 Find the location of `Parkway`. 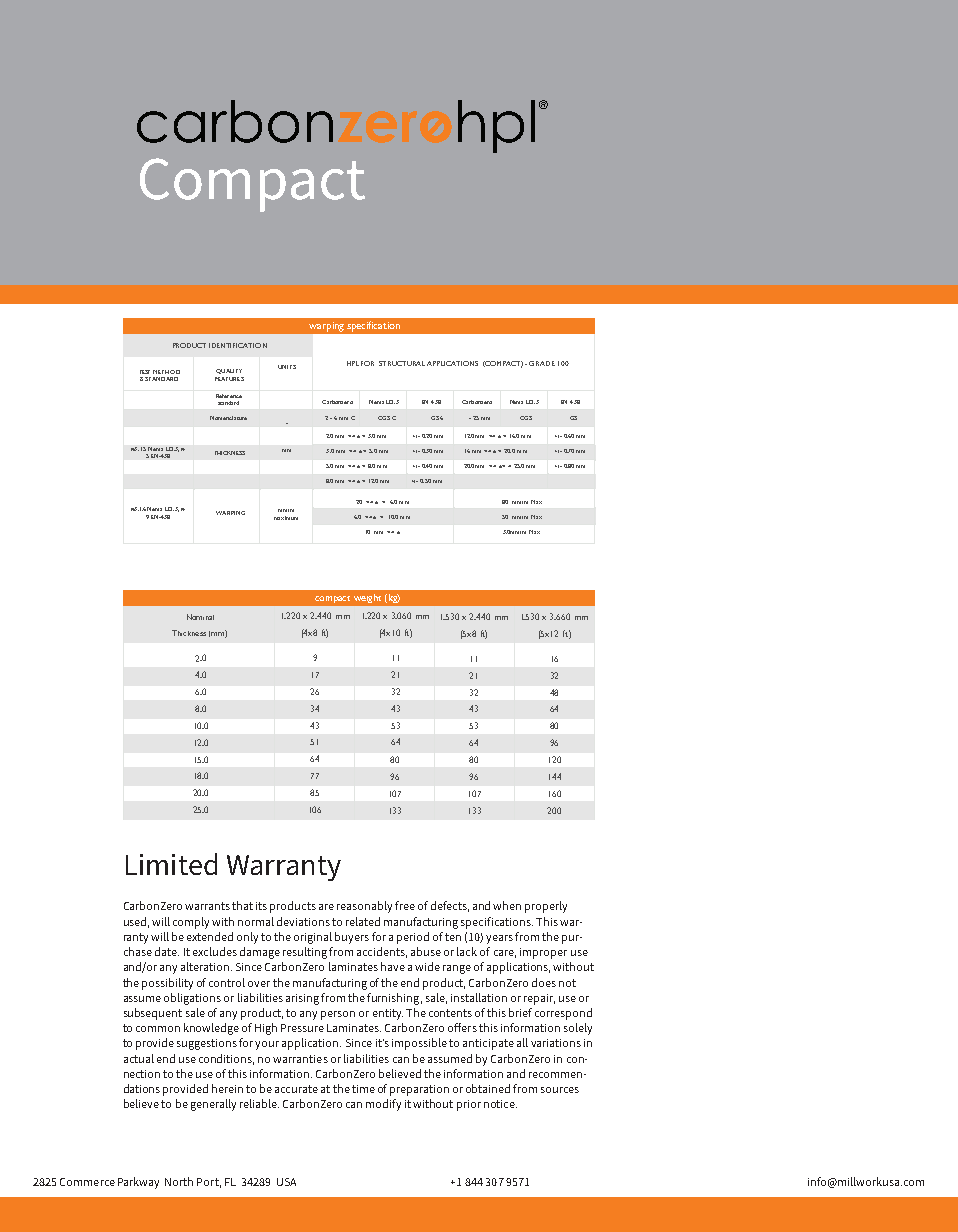

Parkway is located at coordinates (138, 1183).
